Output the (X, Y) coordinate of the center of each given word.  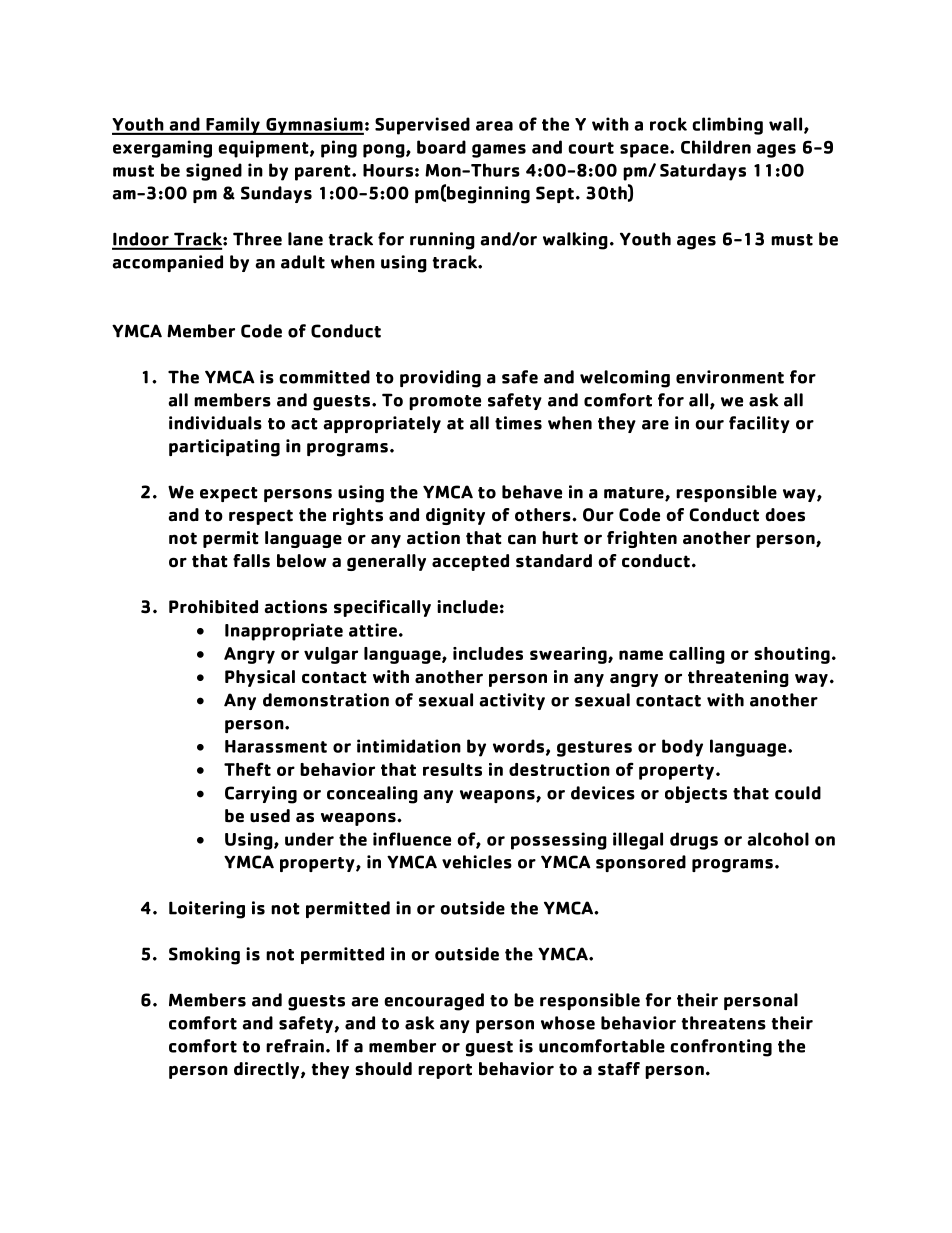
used (270, 816)
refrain (295, 1046)
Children (716, 147)
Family (233, 126)
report (445, 1071)
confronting (721, 1048)
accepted (470, 562)
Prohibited (213, 607)
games (499, 151)
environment (730, 377)
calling (697, 655)
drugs (694, 841)
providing (440, 379)
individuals (215, 423)
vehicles (477, 862)
